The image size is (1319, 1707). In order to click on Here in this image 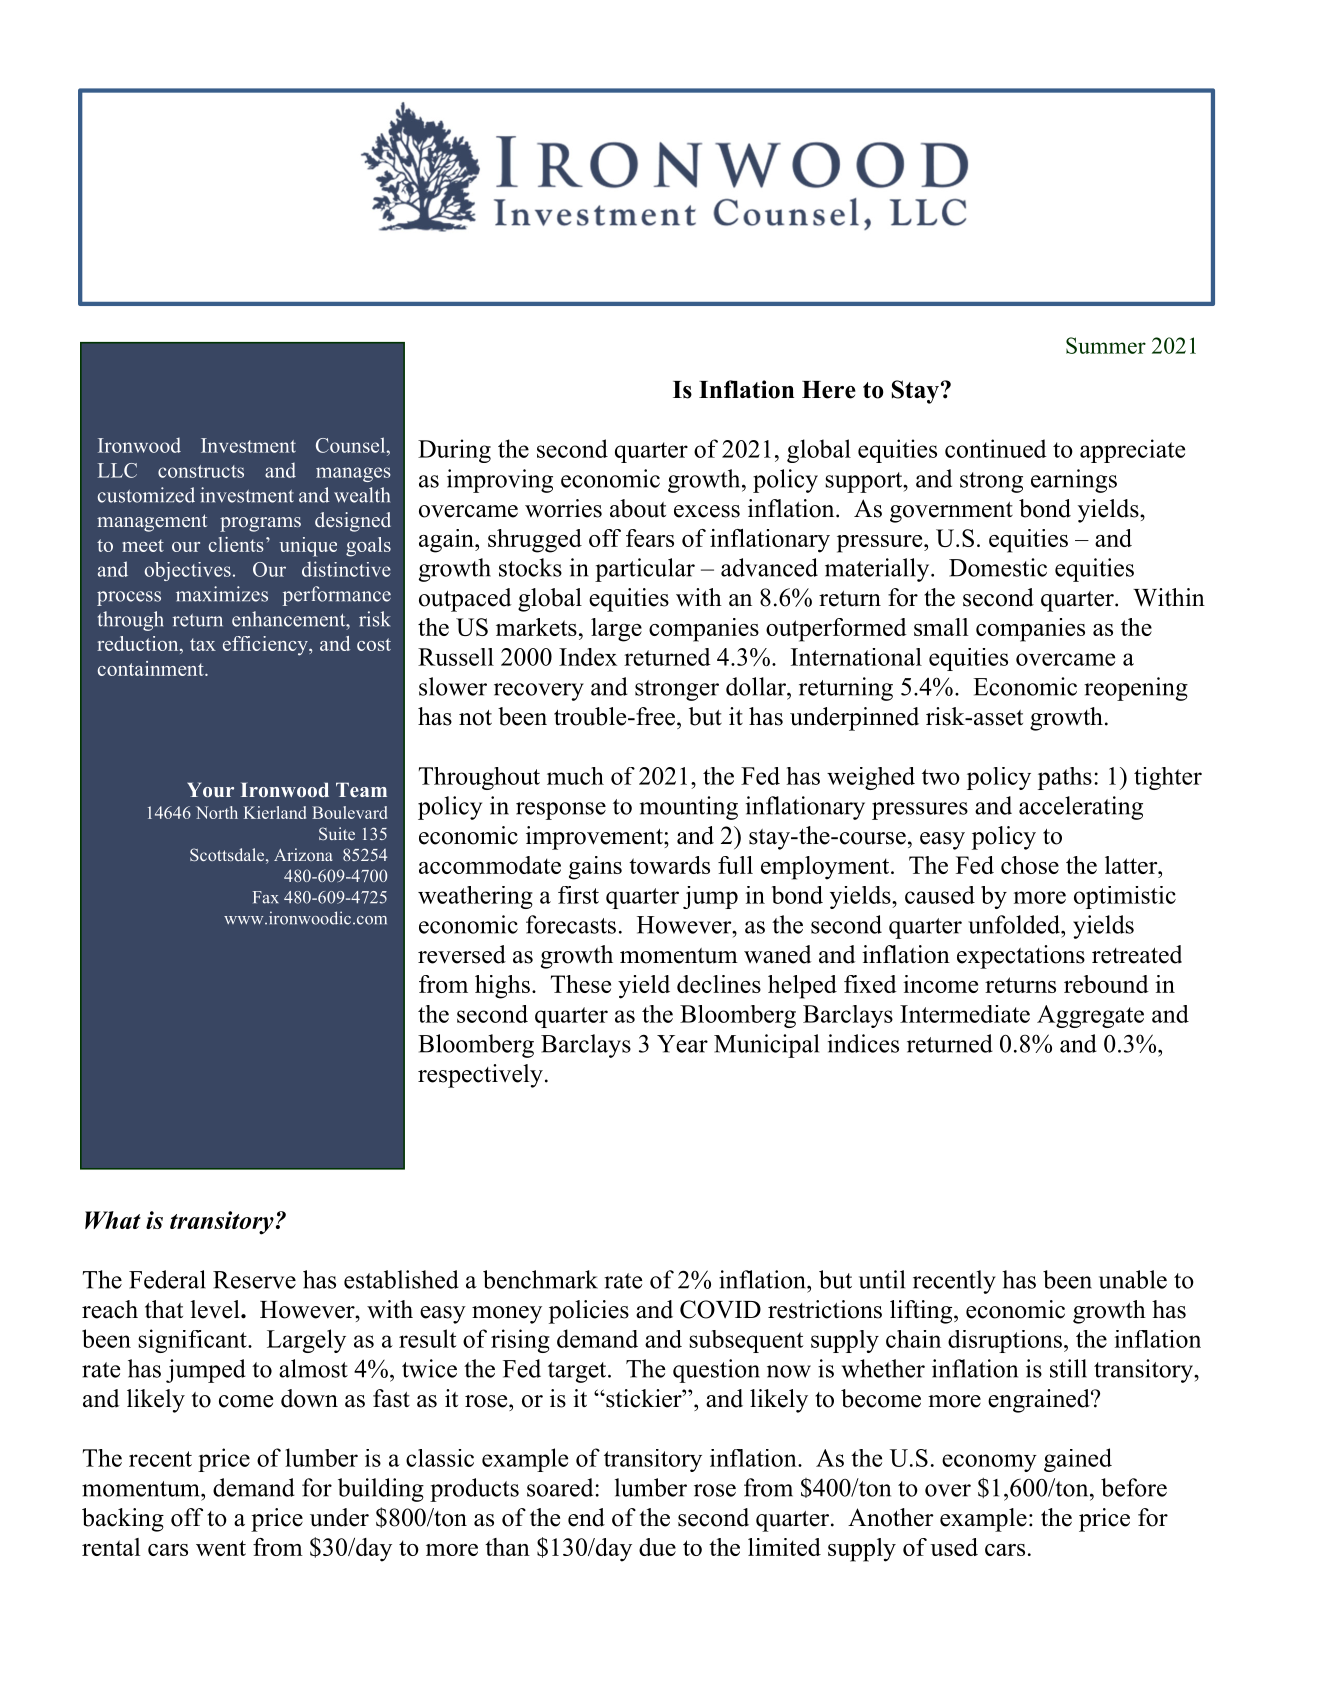, I will do `click(829, 390)`.
